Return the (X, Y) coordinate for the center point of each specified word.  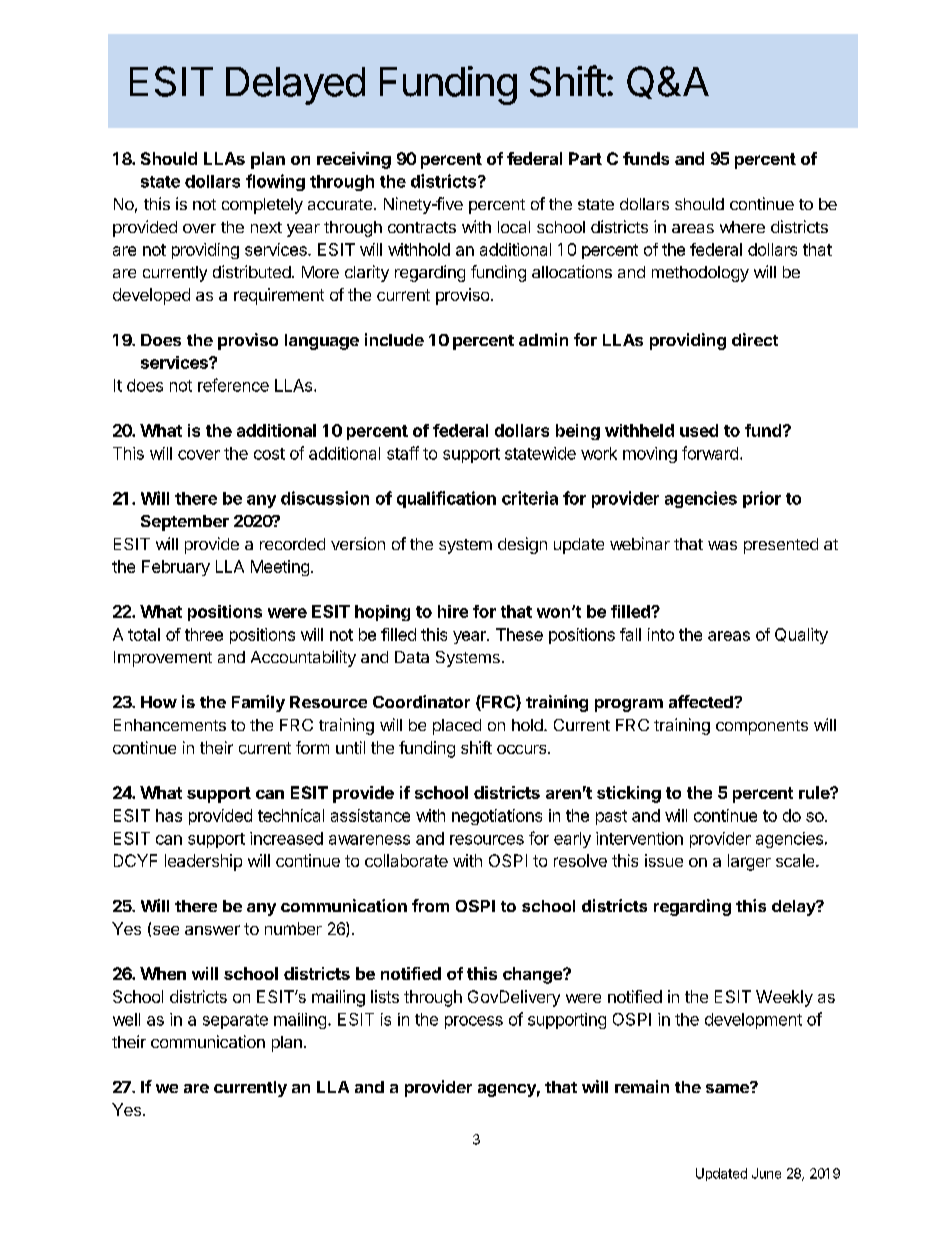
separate (235, 1021)
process (474, 1022)
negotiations (497, 817)
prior (762, 499)
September (185, 523)
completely (262, 206)
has (169, 815)
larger (749, 862)
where (742, 227)
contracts (422, 227)
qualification (446, 499)
